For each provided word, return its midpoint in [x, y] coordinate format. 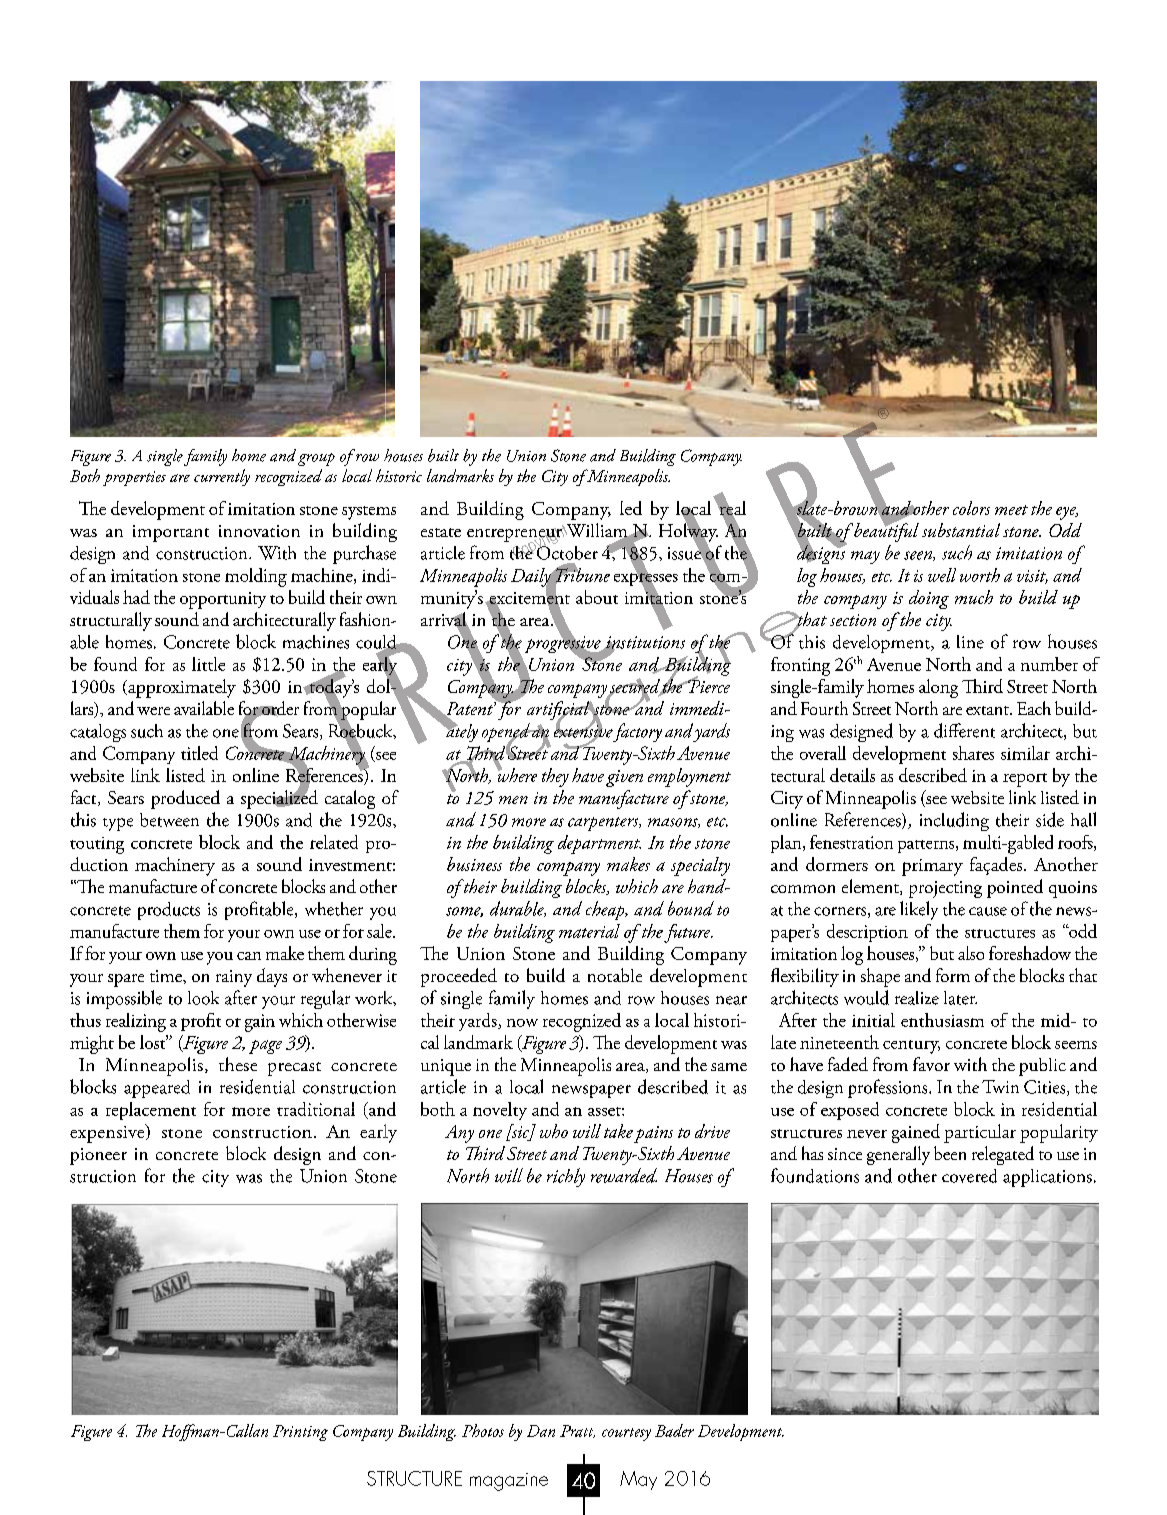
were [153, 711]
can [249, 956]
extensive [583, 731]
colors [971, 508]
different [964, 730]
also [971, 953]
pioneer [98, 1156]
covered [969, 1176]
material [589, 931]
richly [566, 1177]
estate [441, 532]
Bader [674, 1430]
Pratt [577, 1431]
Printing [300, 1433]
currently [222, 477]
